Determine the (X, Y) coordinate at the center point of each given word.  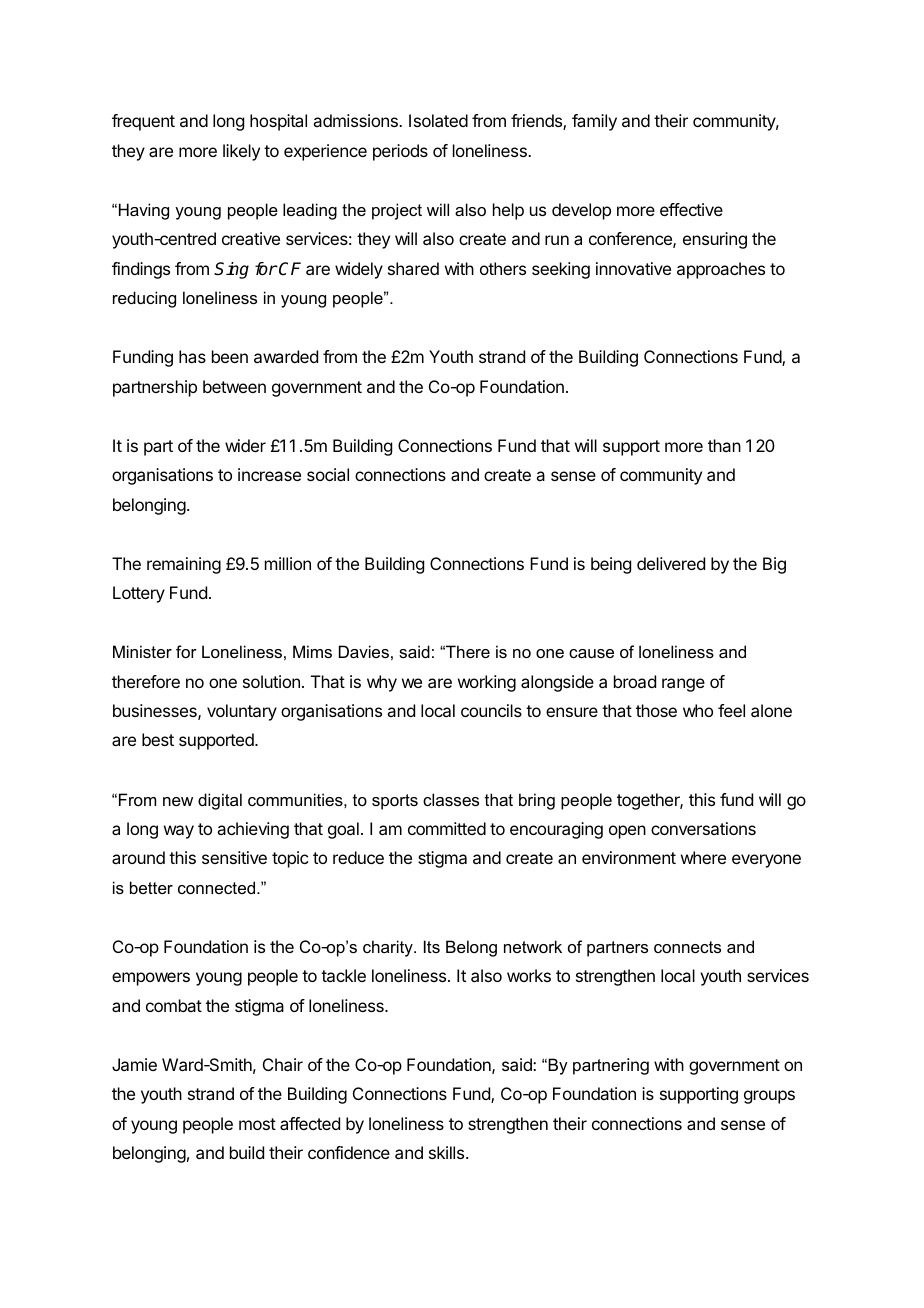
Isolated (438, 120)
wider (245, 445)
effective (691, 209)
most (257, 1124)
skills (448, 1152)
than (724, 445)
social (328, 474)
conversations (703, 828)
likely (241, 152)
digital (220, 801)
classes (451, 799)
